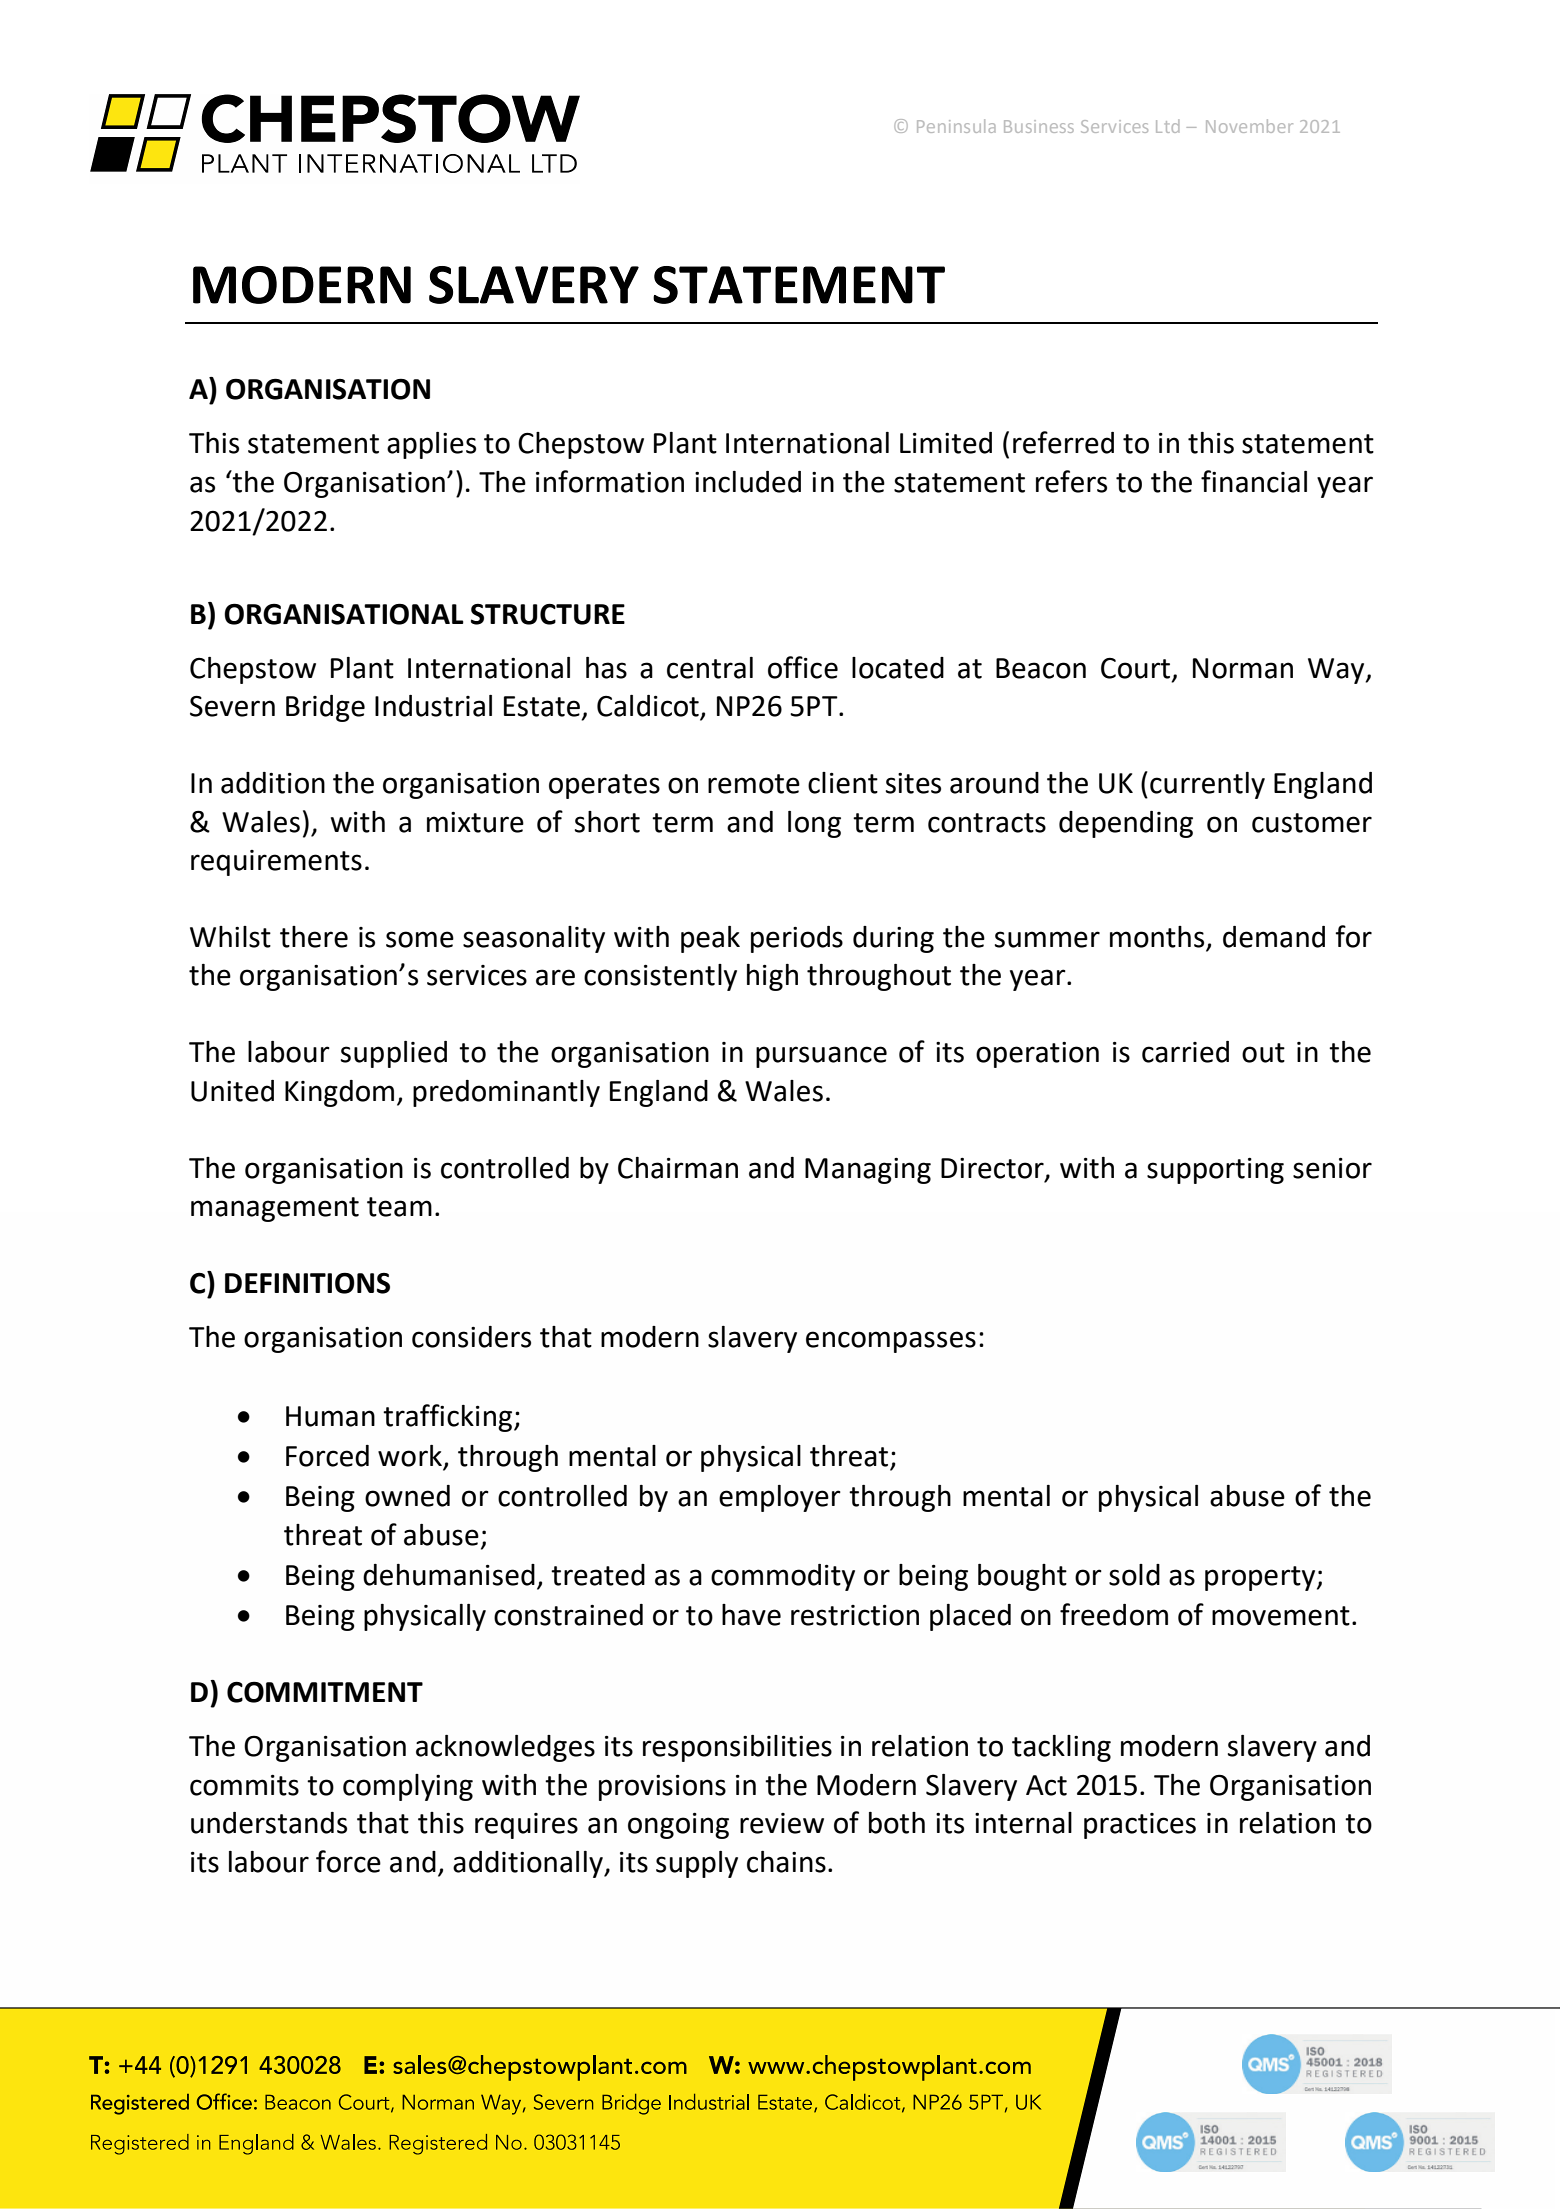  What do you see at coordinates (431, 445) in the page?
I see `applies` at bounding box center [431, 445].
